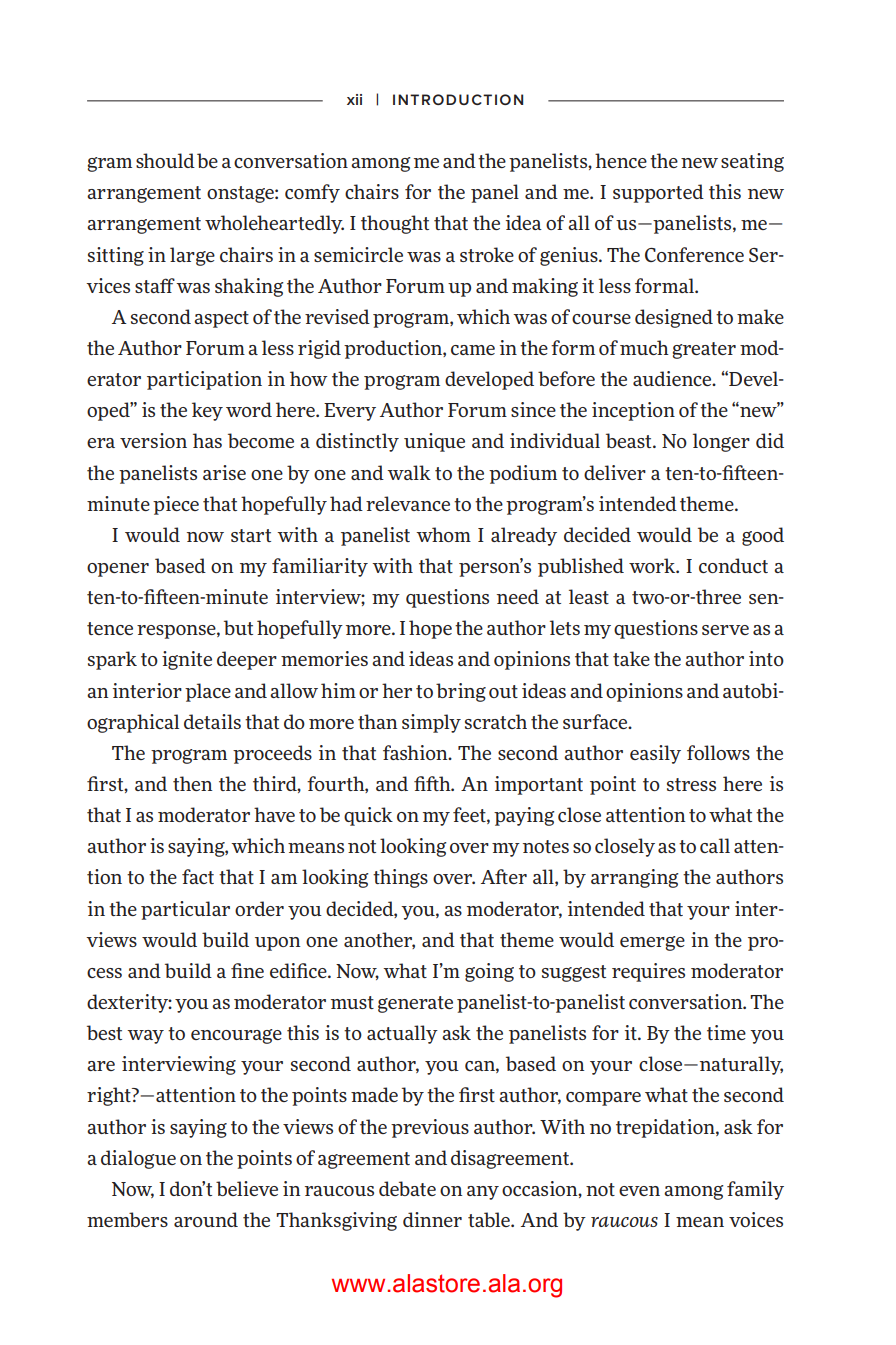 This image has width=896, height=1345. I want to click on greater, so click(704, 350).
